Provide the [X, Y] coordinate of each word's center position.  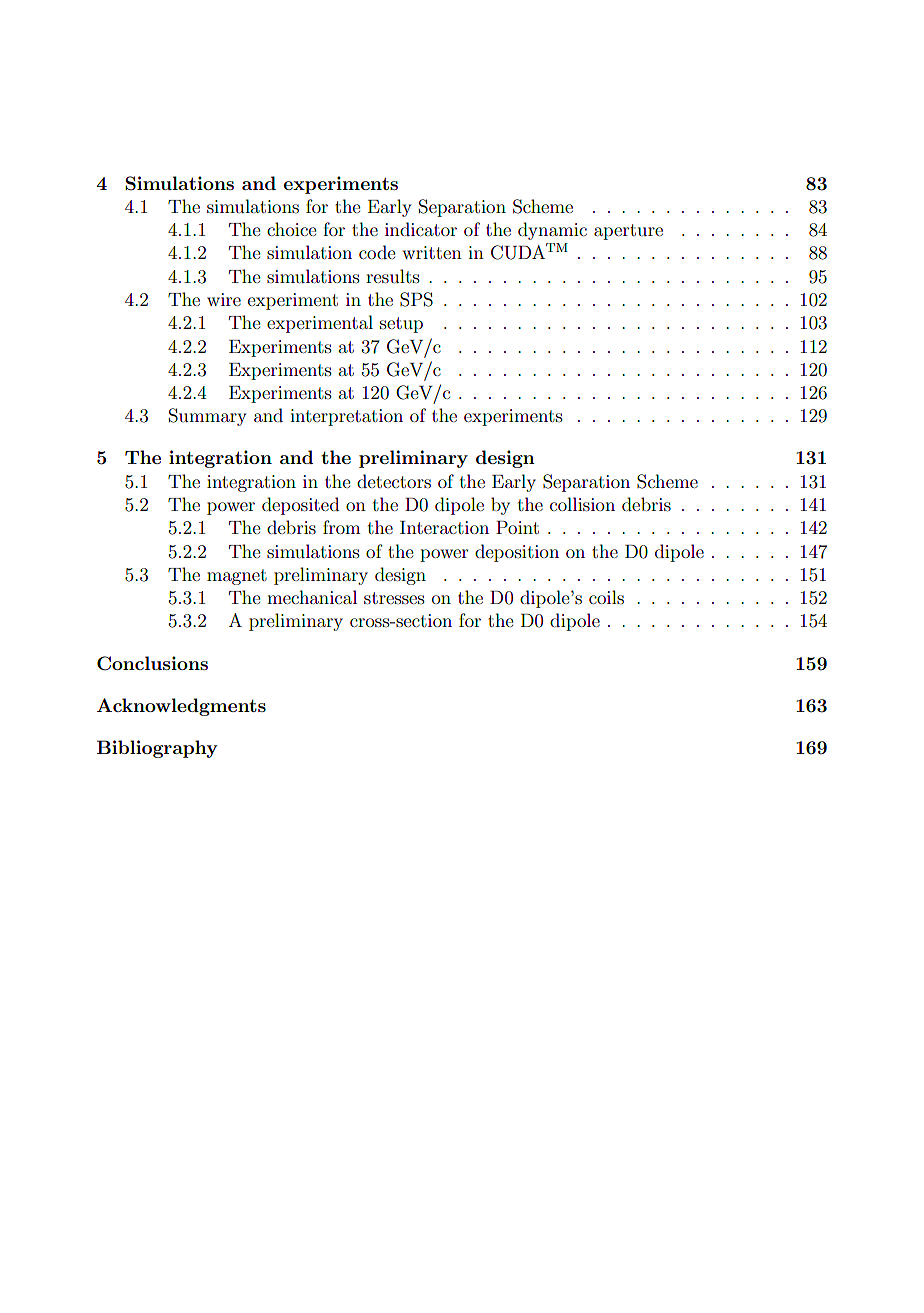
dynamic [552, 231]
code [377, 252]
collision [582, 504]
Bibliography [157, 749]
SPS [416, 299]
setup [401, 325]
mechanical [312, 597]
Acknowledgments [181, 707]
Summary [208, 417]
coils [606, 597]
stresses [394, 598]
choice [292, 229]
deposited [300, 506]
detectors [394, 481]
